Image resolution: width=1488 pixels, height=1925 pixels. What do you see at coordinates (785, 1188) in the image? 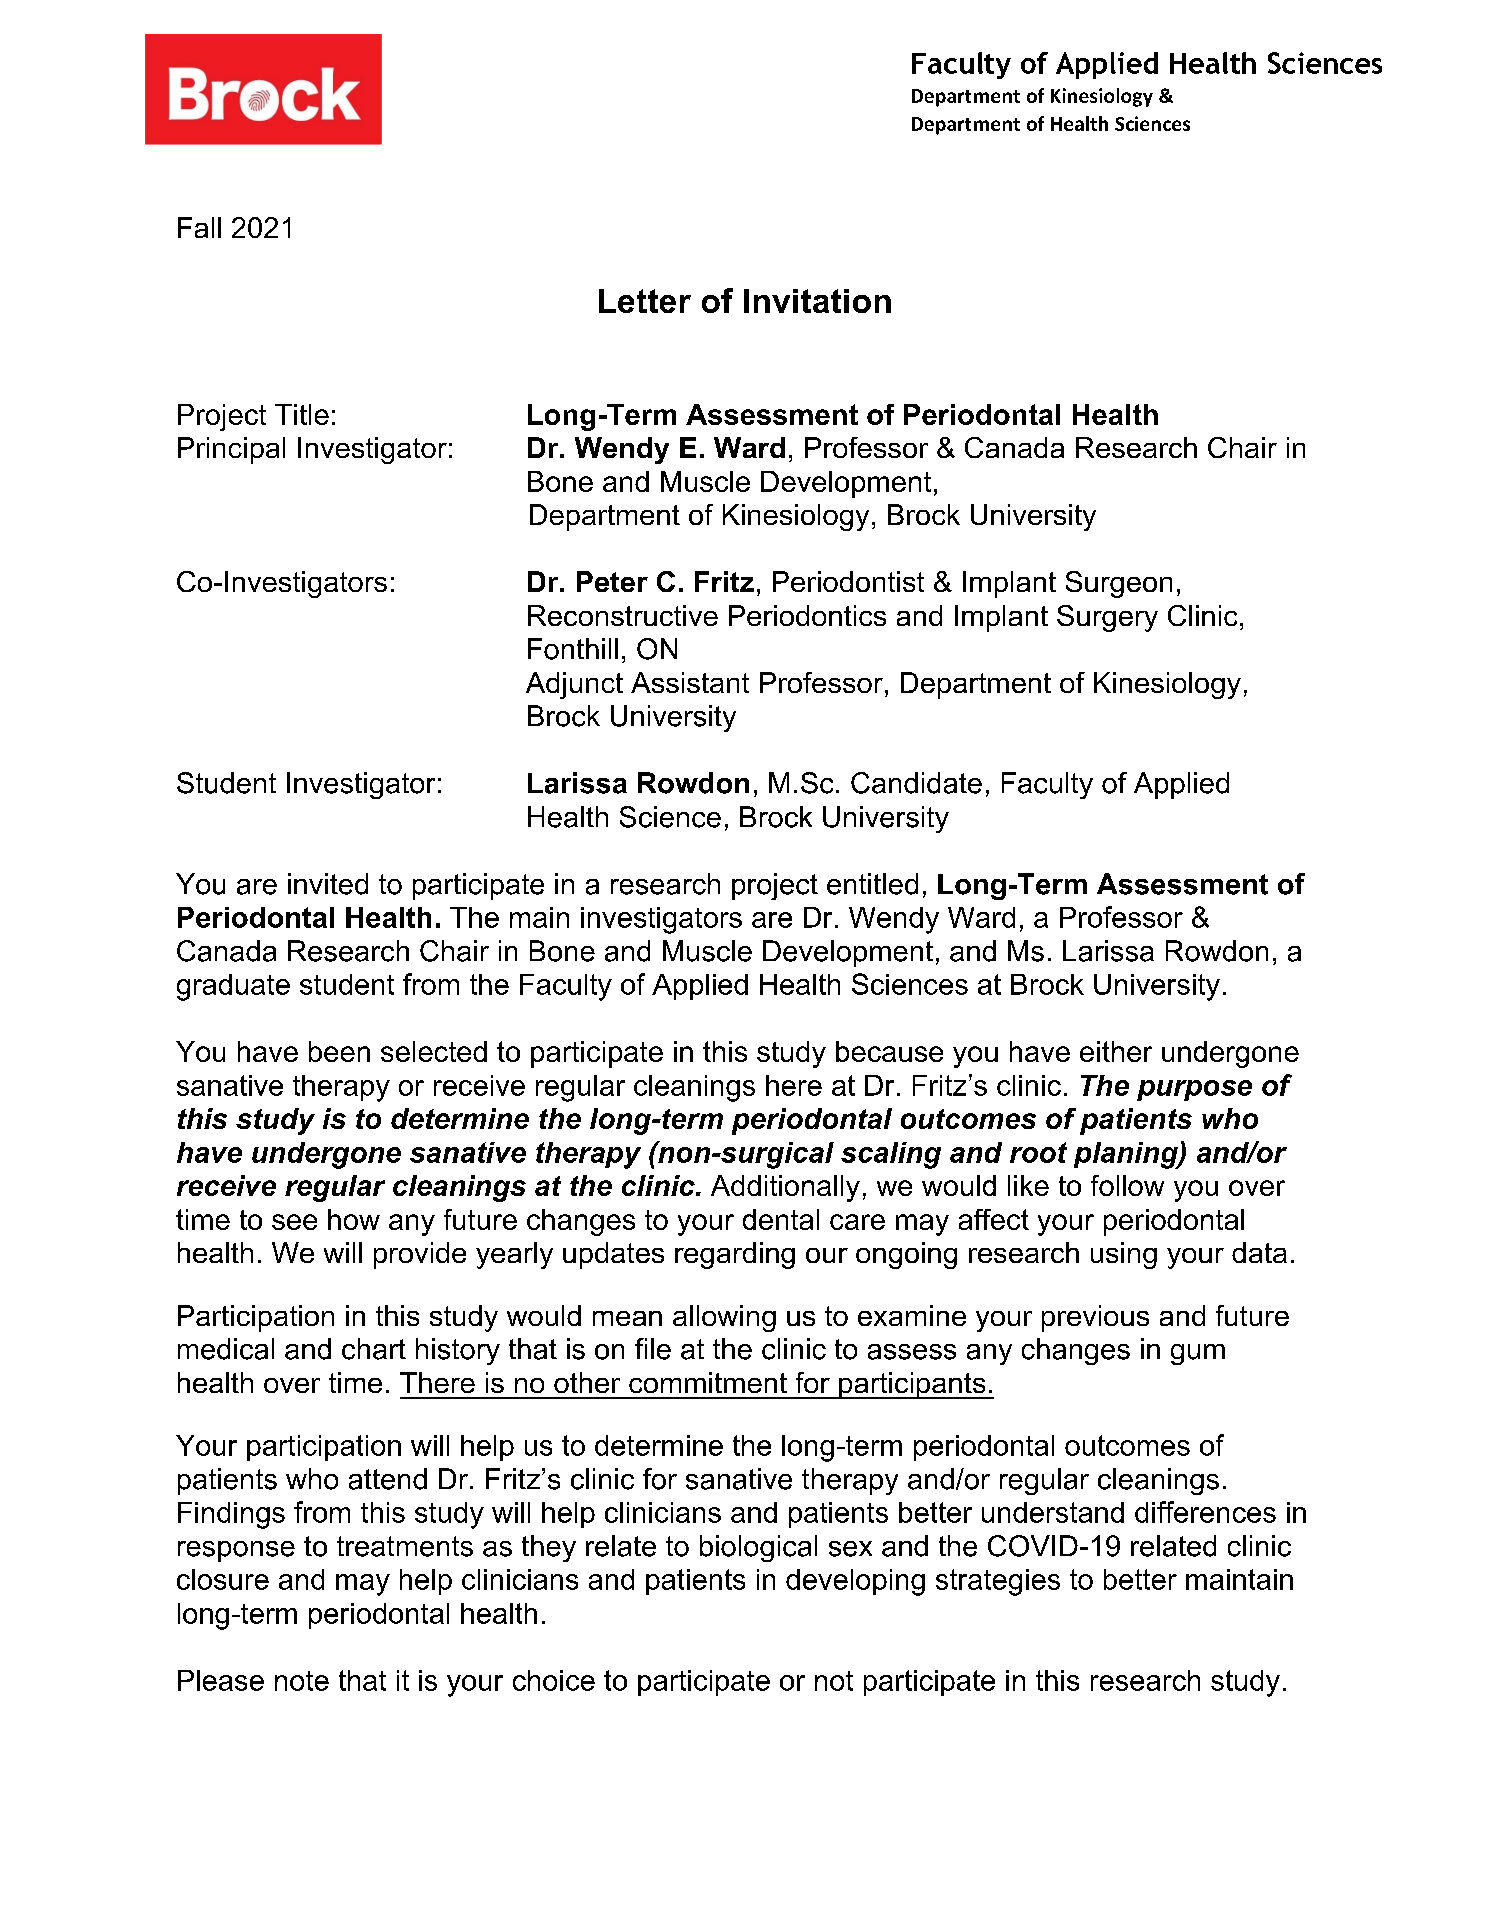
I see `Additionally` at bounding box center [785, 1188].
